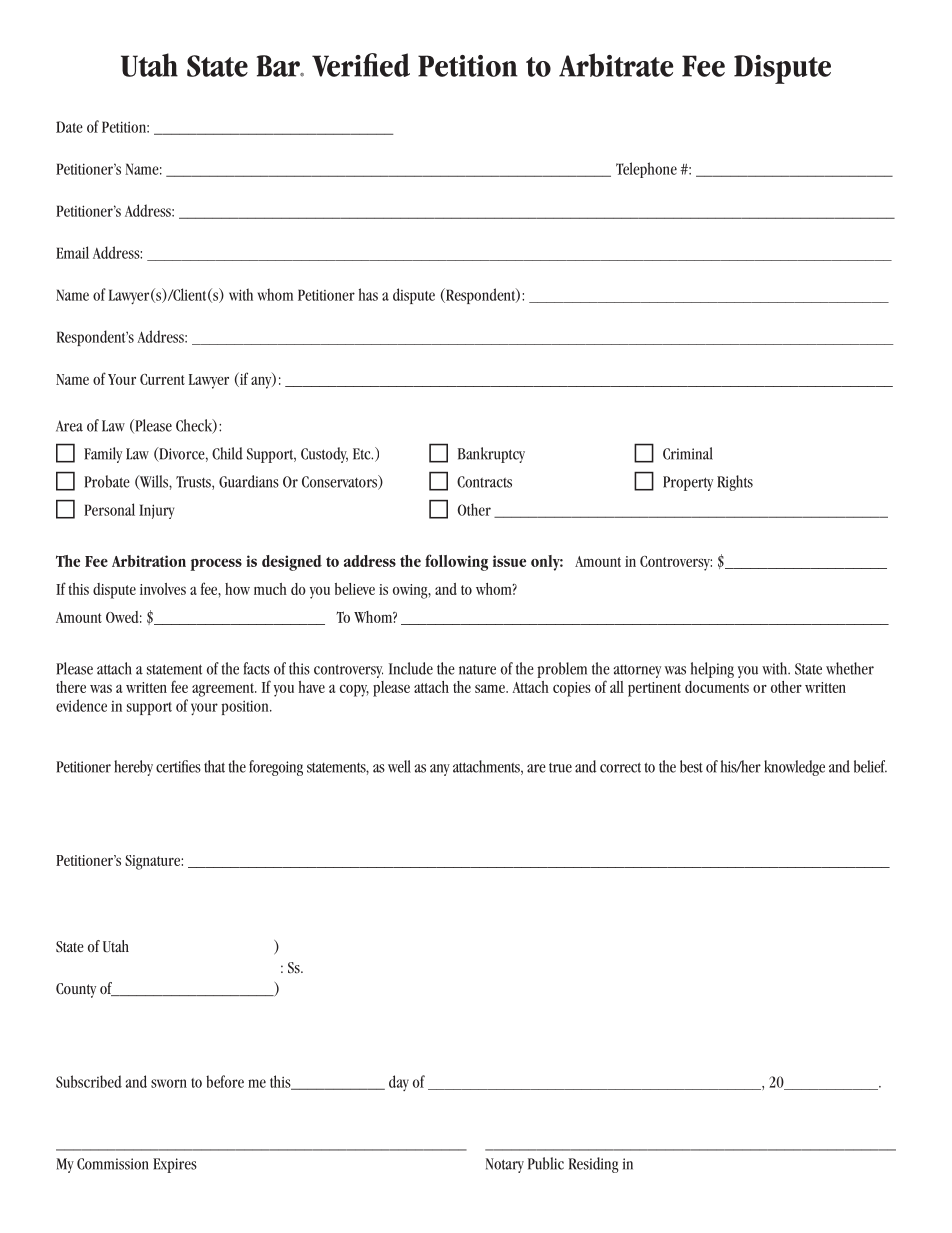 Image resolution: width=952 pixels, height=1233 pixels. I want to click on Verified, so click(361, 65).
